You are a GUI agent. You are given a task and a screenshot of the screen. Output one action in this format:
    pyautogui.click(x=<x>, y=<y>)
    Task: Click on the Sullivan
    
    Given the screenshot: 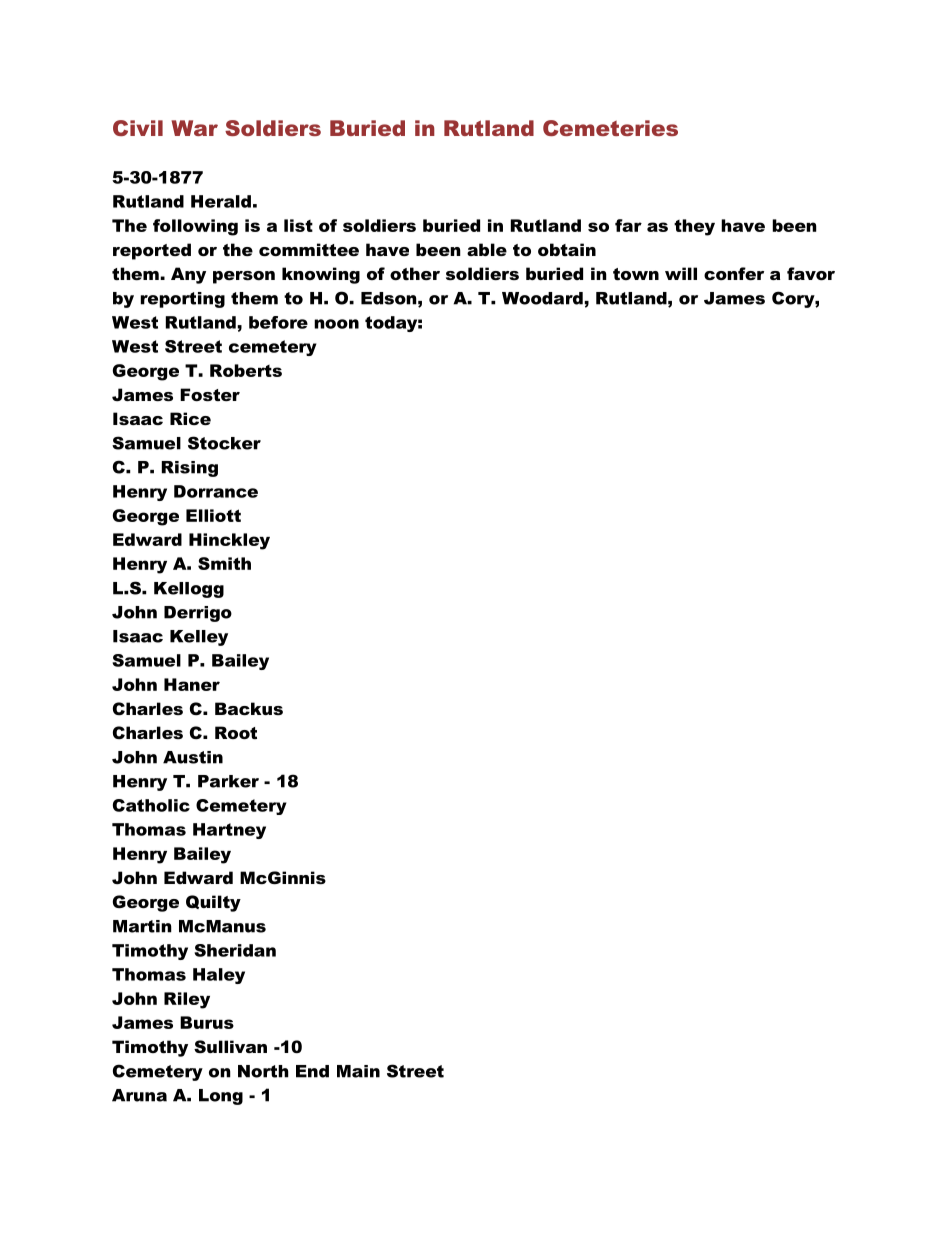 What is the action you would take?
    pyautogui.click(x=230, y=1046)
